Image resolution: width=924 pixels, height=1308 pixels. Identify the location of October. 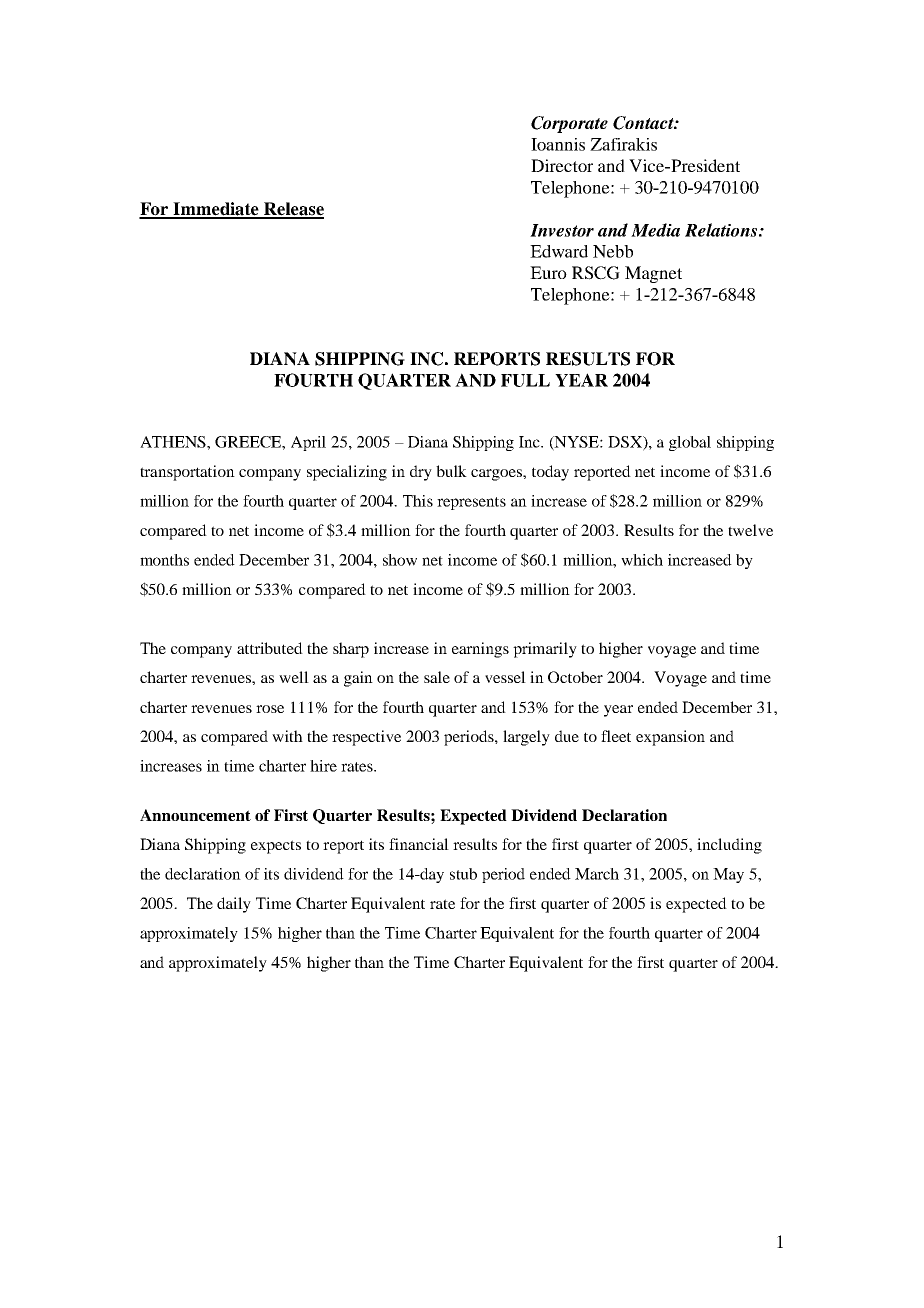
(575, 677).
